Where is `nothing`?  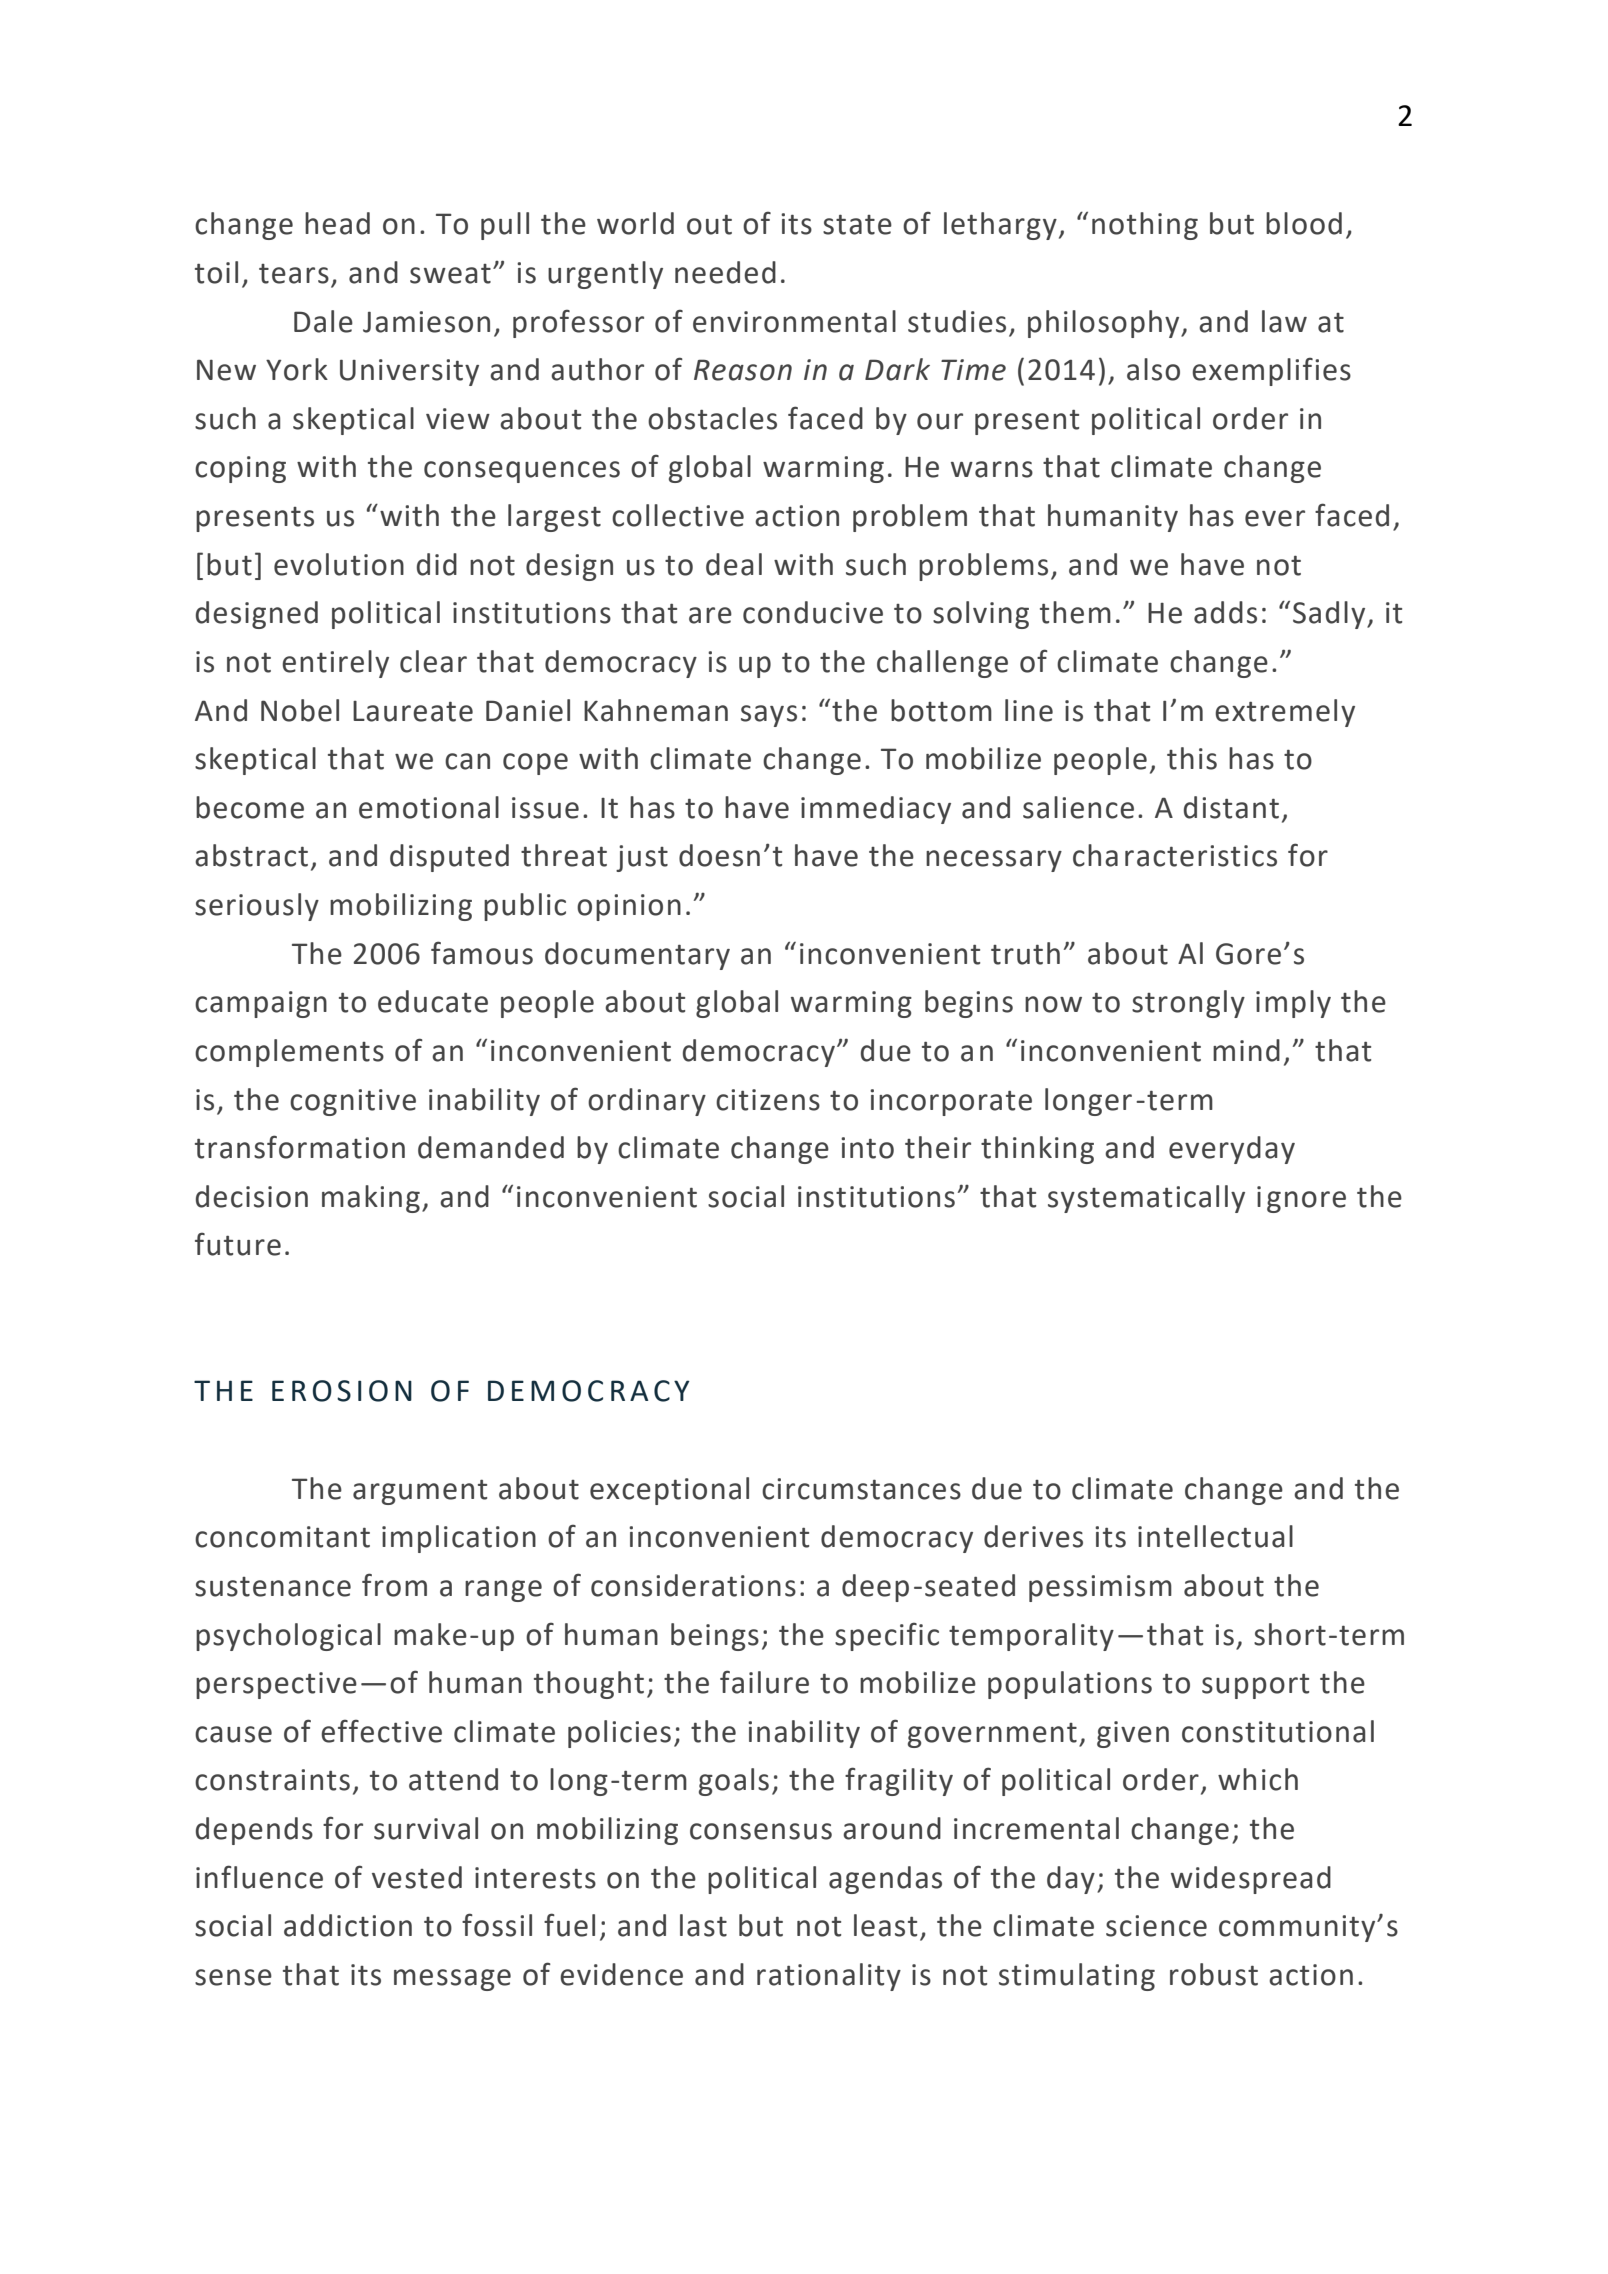 nothing is located at coordinates (1145, 226).
